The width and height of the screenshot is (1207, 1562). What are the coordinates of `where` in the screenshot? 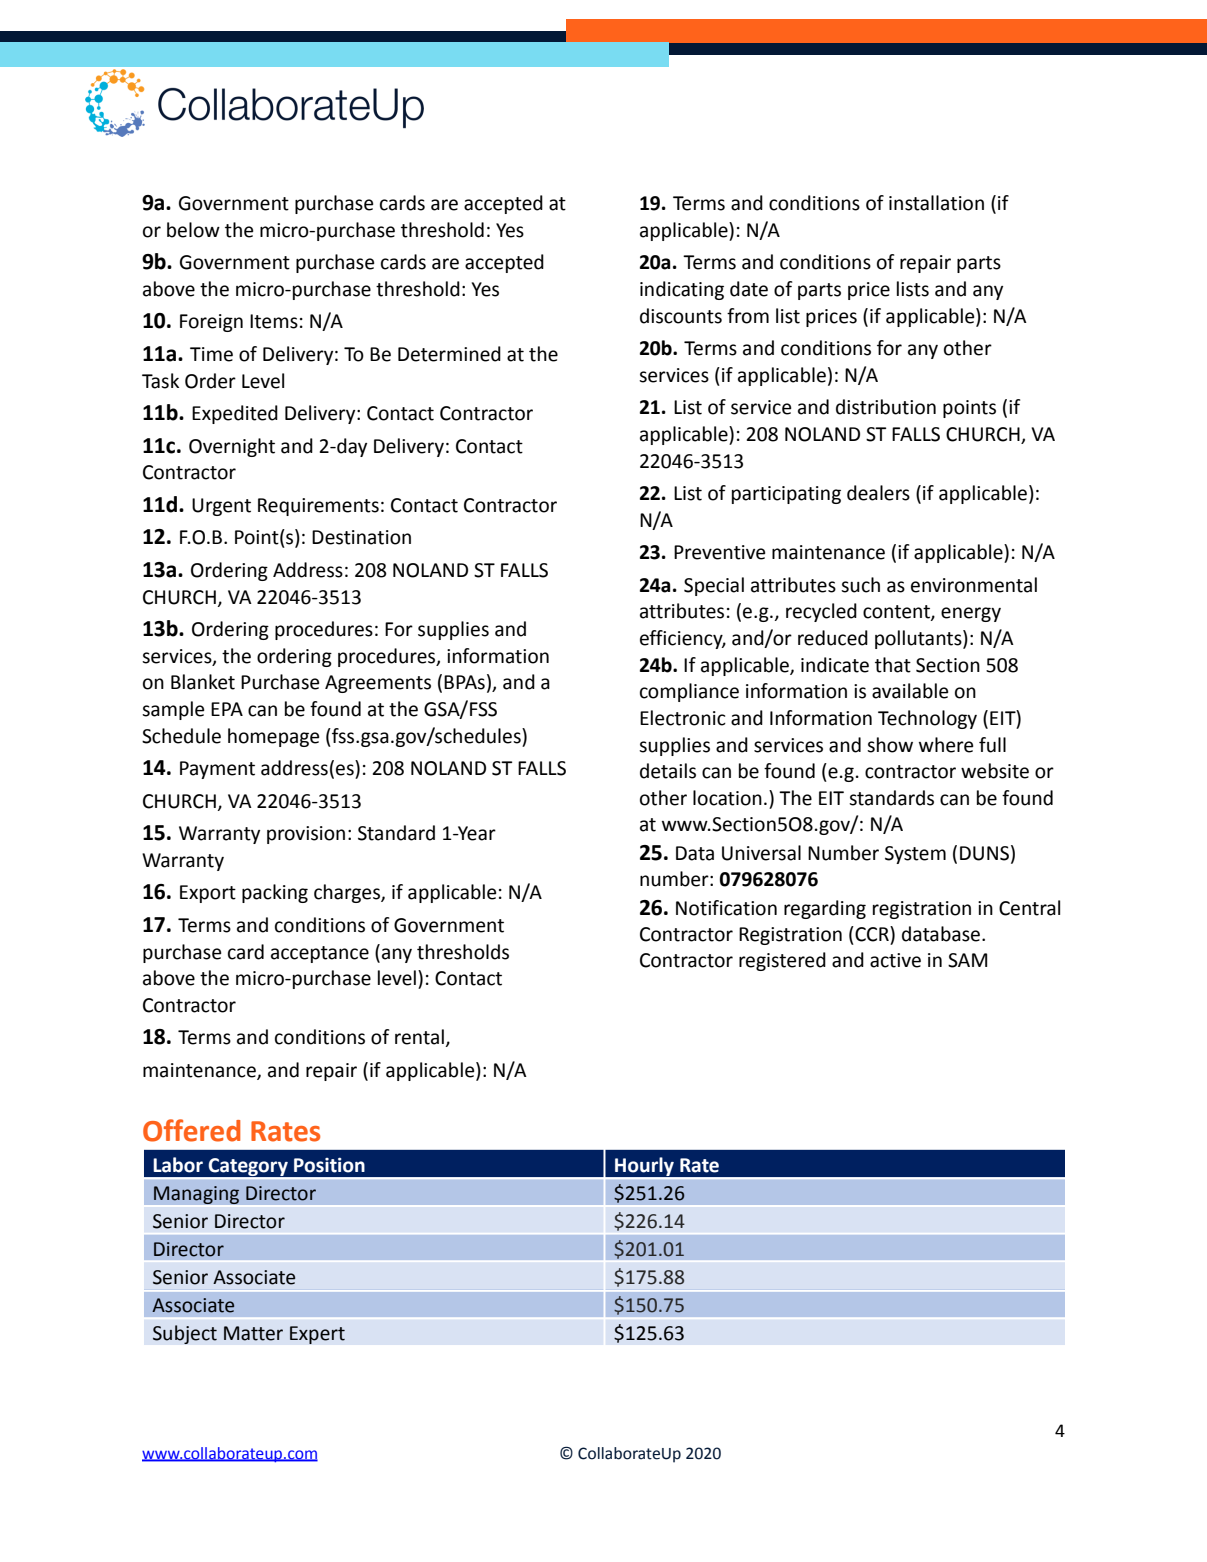 It's located at (946, 745).
